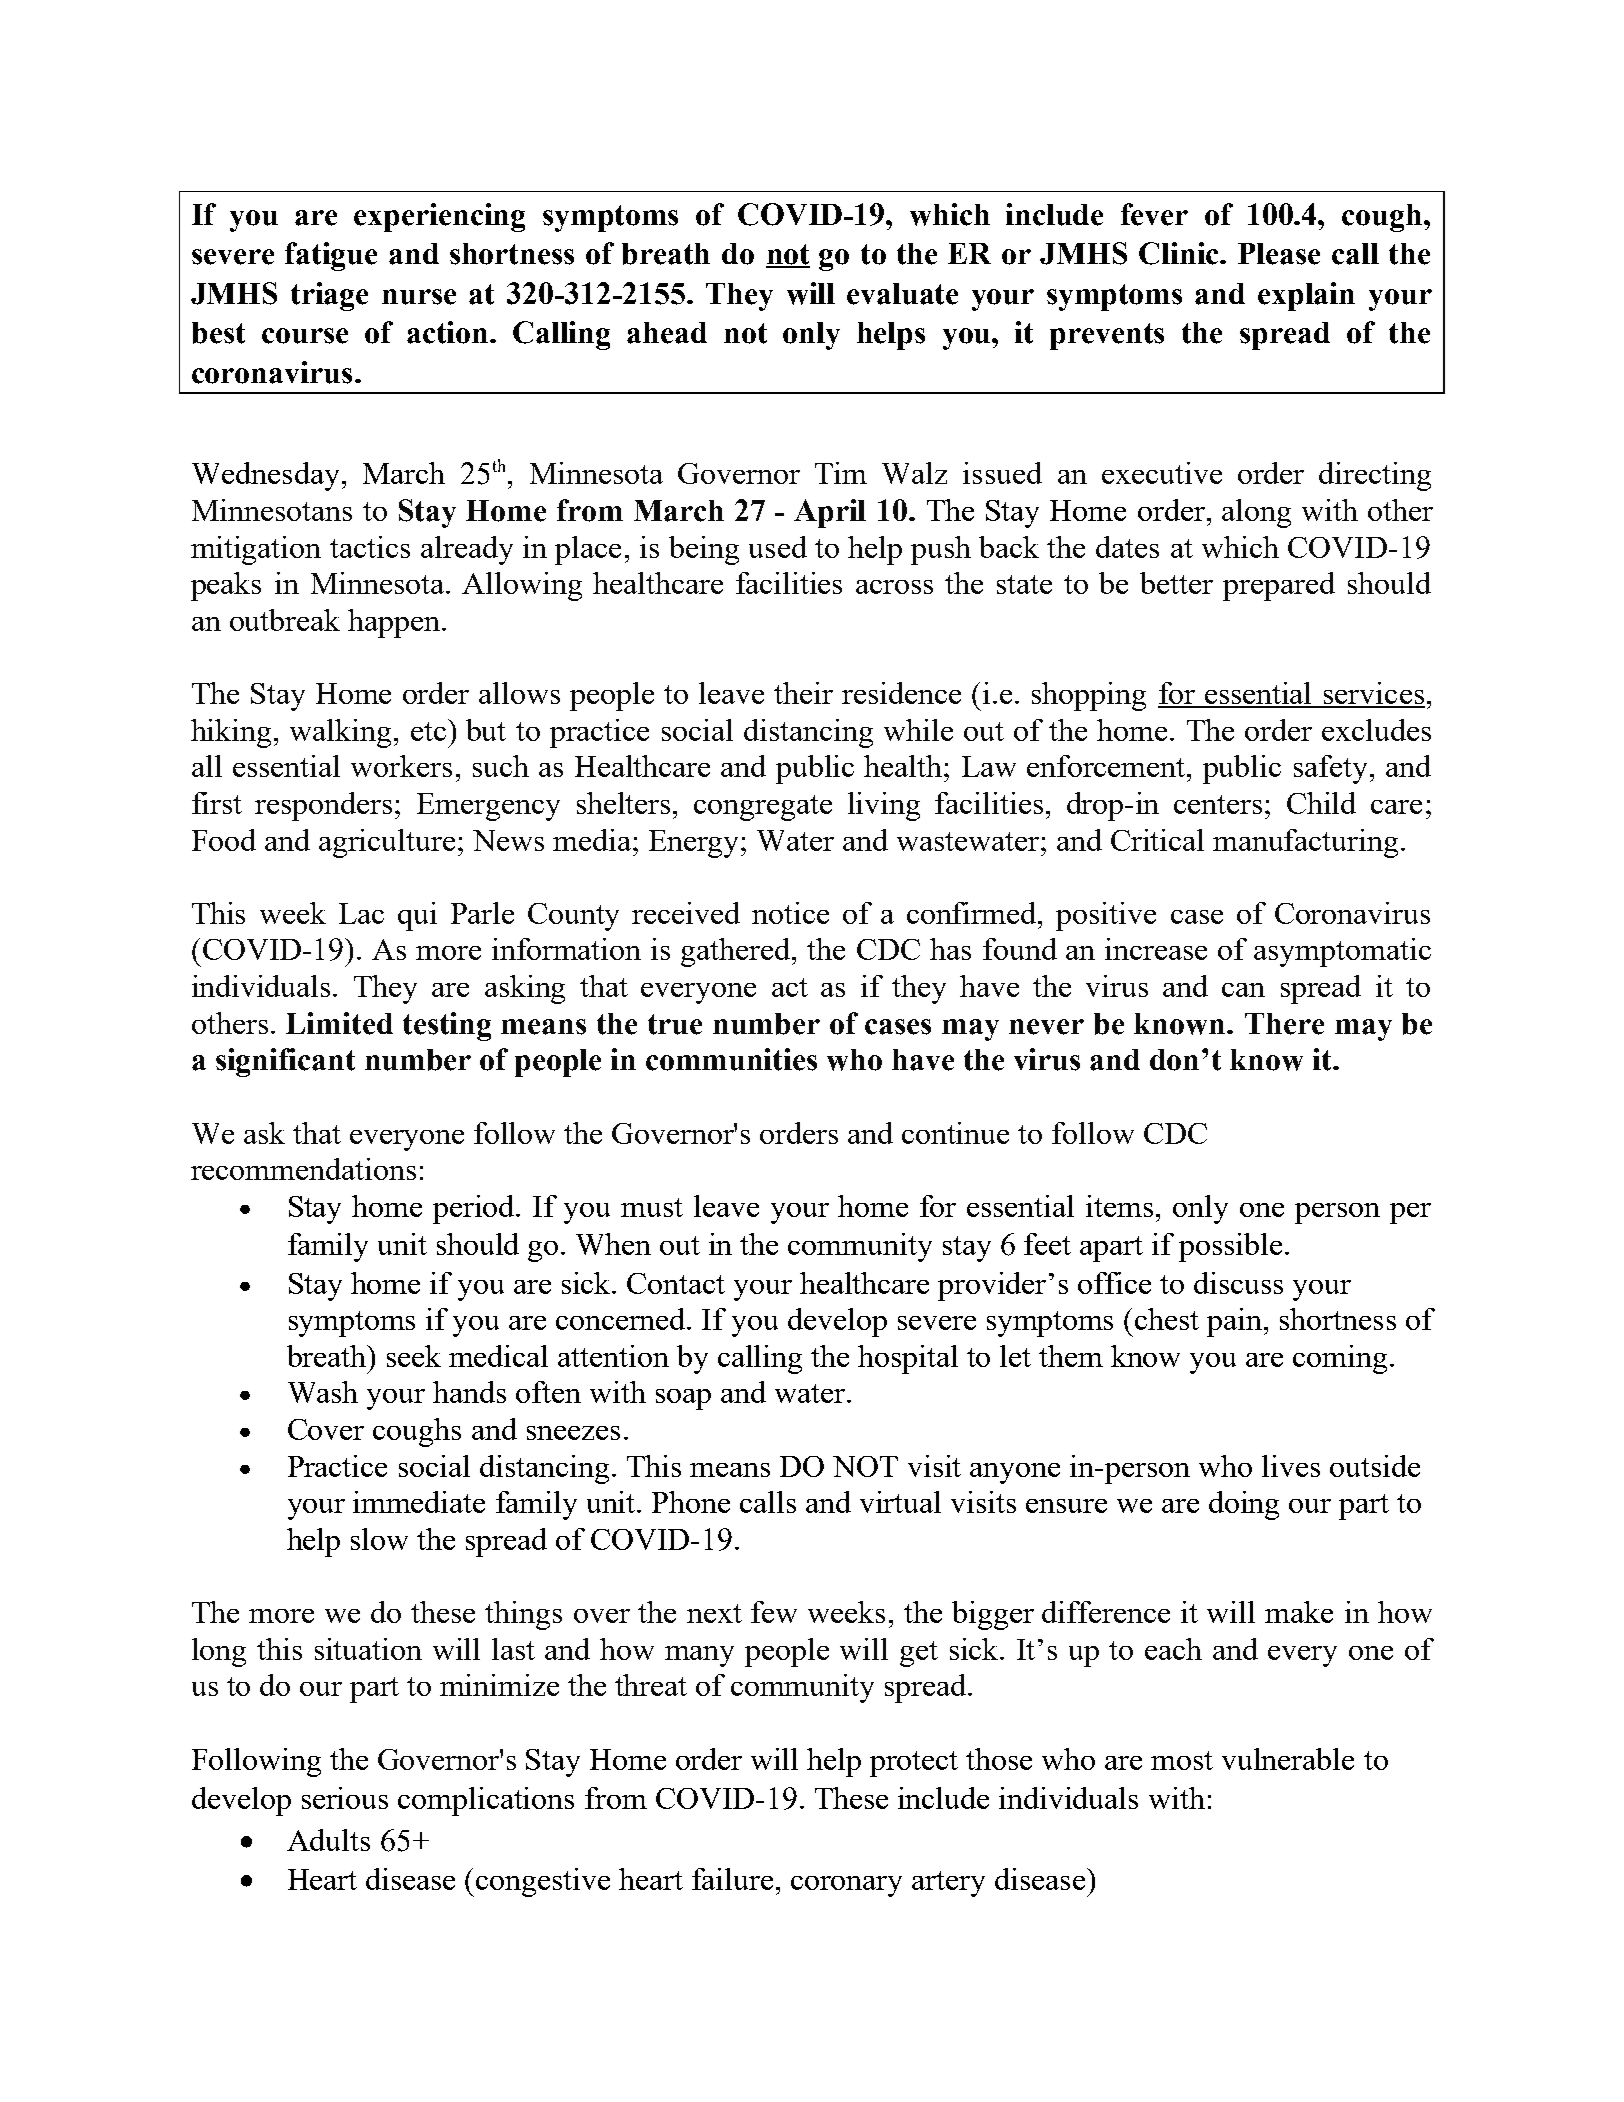 The image size is (1624, 2102). I want to click on fatigue, so click(331, 256).
